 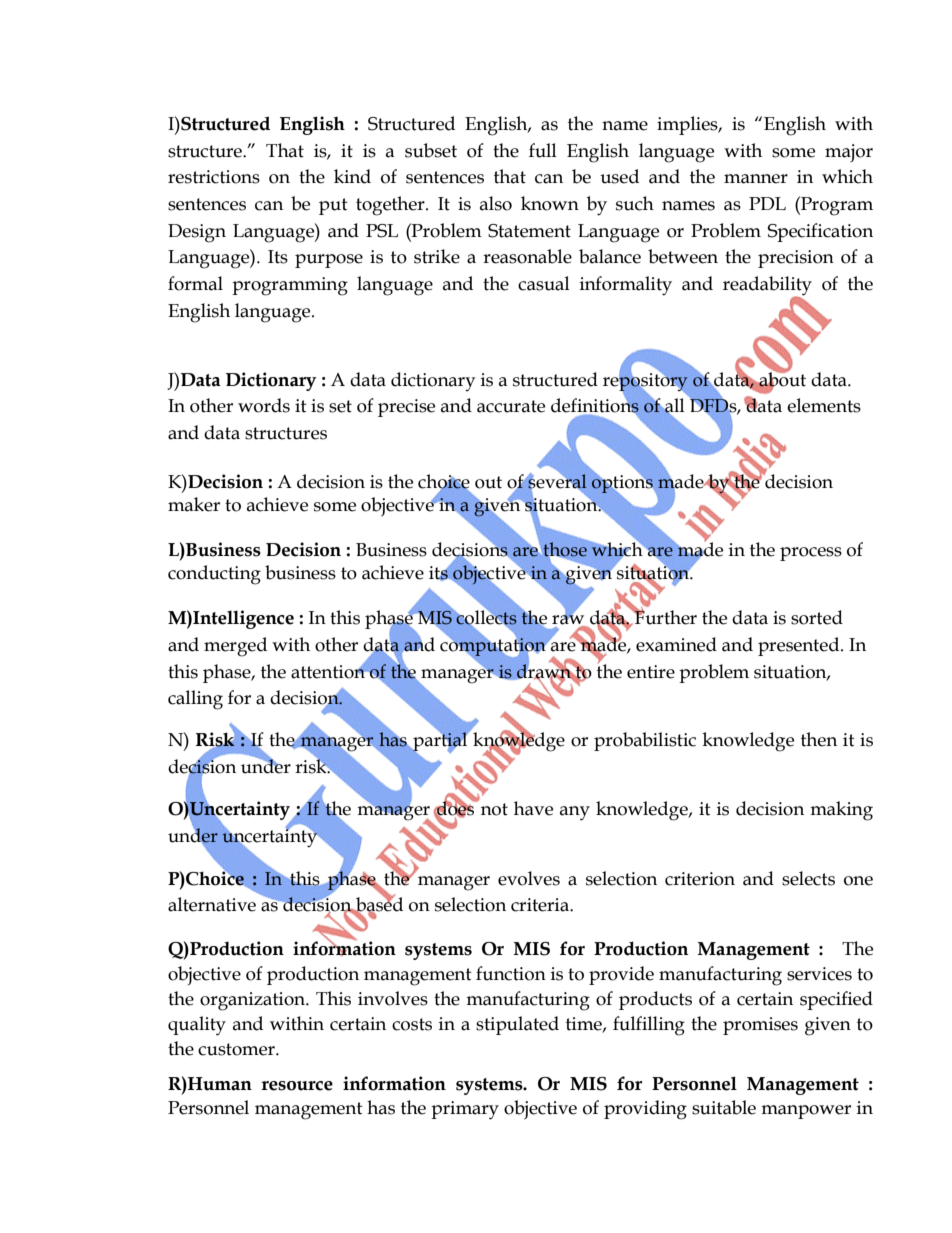 What do you see at coordinates (212, 904) in the image?
I see `alternative` at bounding box center [212, 904].
